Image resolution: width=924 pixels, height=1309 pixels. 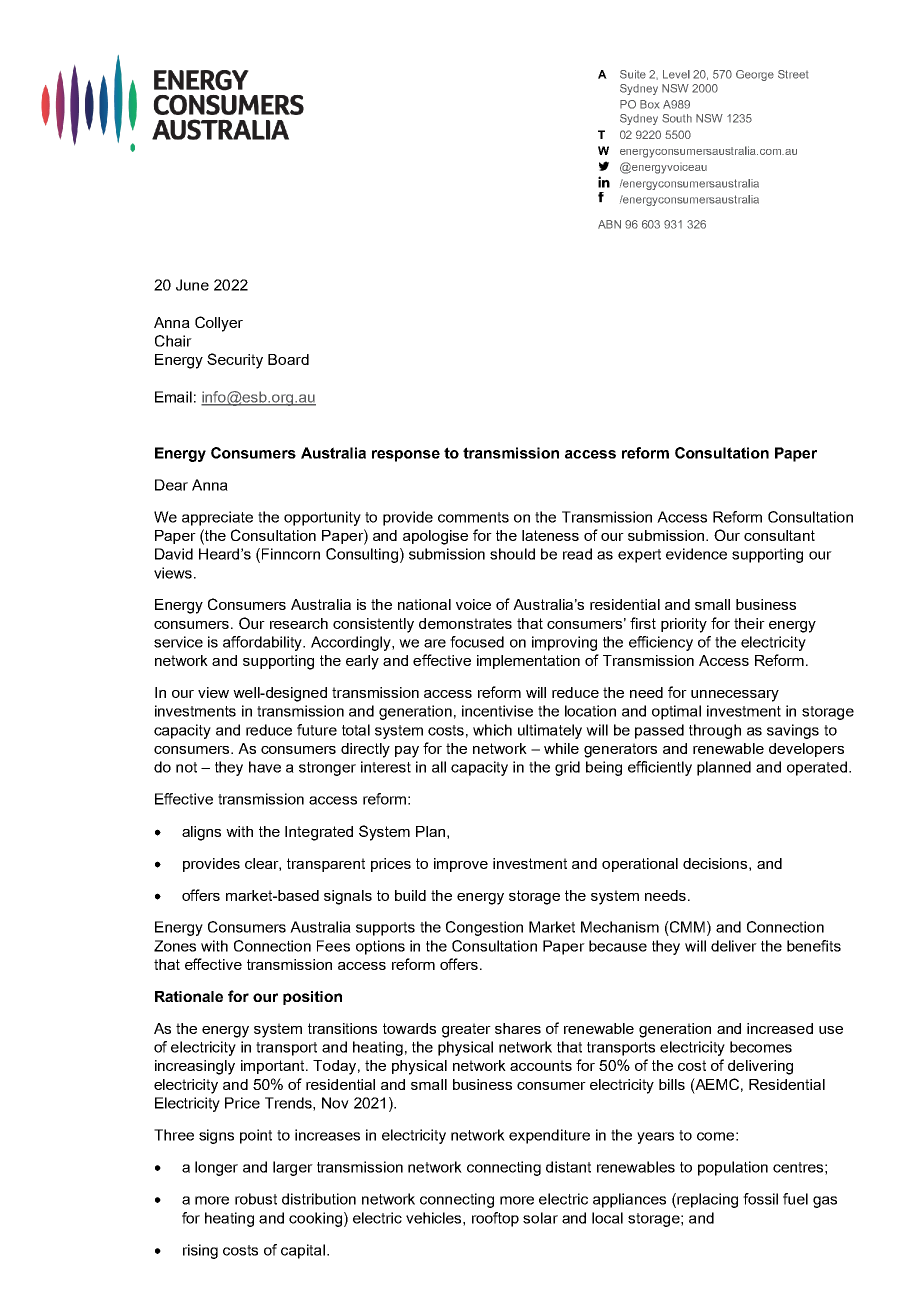 What do you see at coordinates (473, 517) in the screenshot?
I see `comments` at bounding box center [473, 517].
